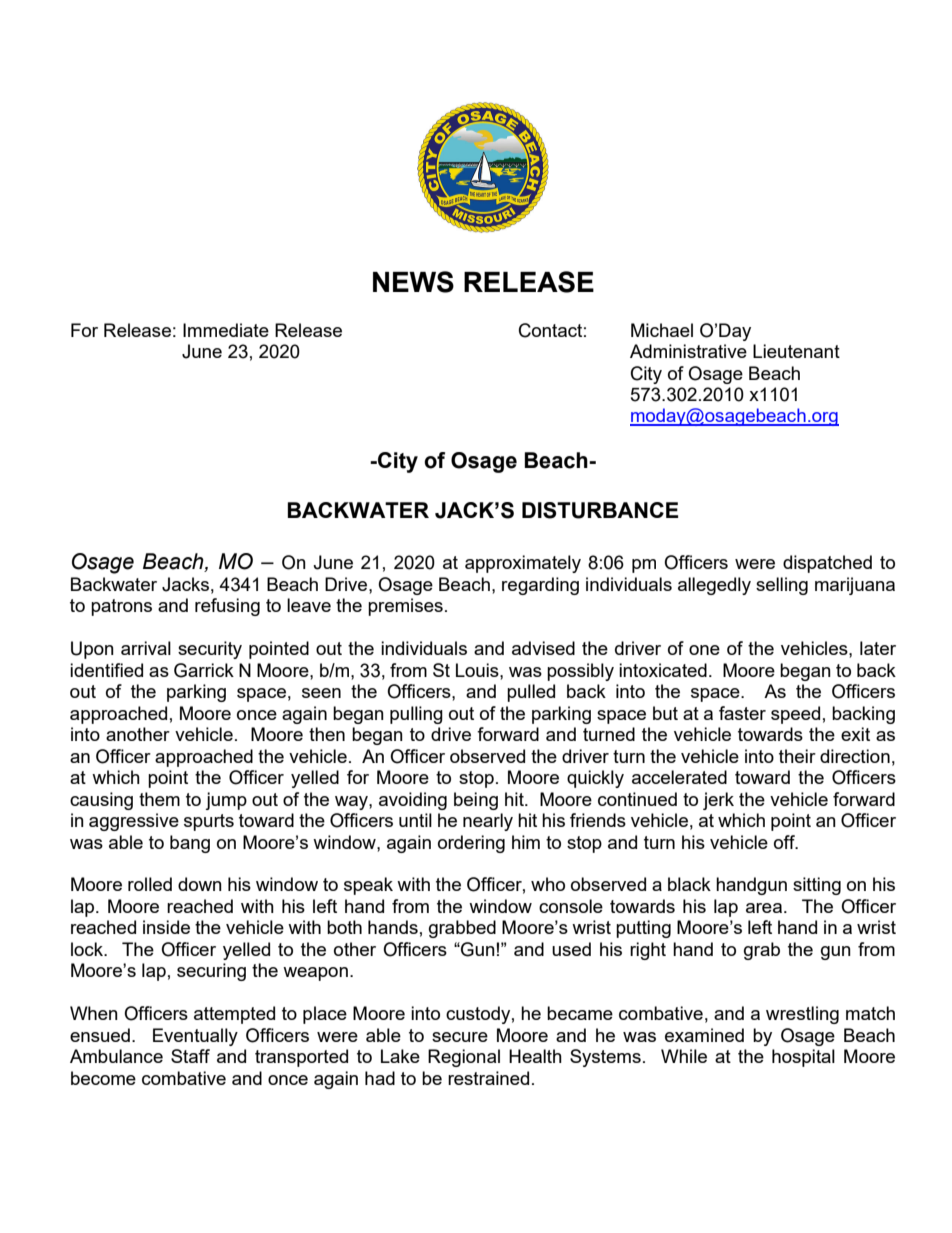 This screenshot has width=952, height=1233. Describe the element at coordinates (413, 282) in the screenshot. I see `NEWS` at that location.
